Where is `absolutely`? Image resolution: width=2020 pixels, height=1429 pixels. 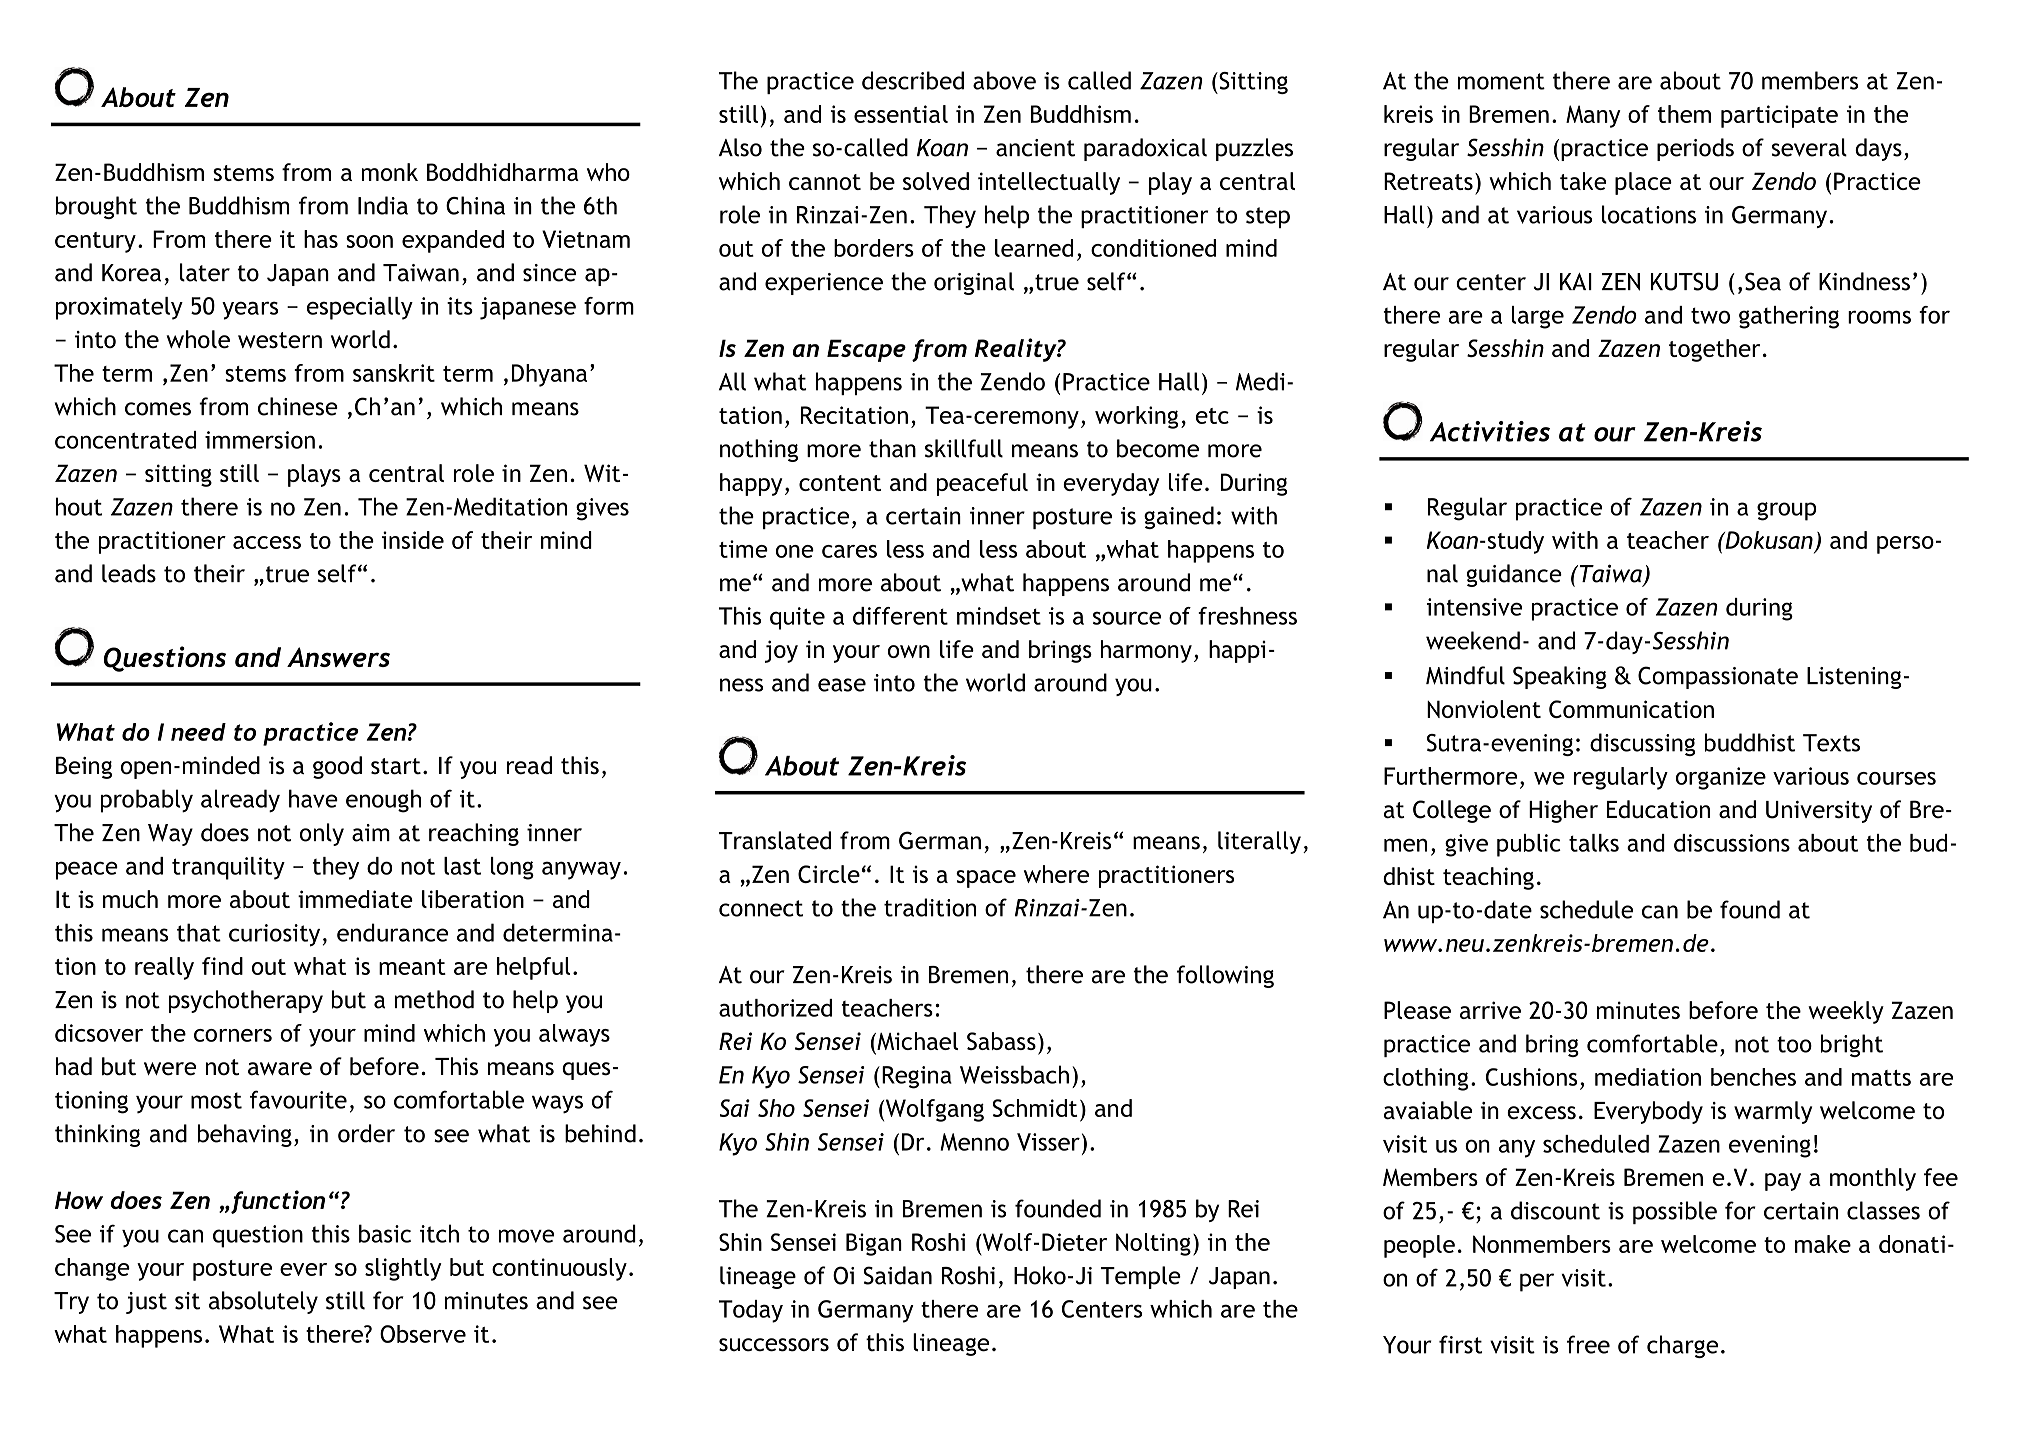
absolutely is located at coordinates (263, 1302).
